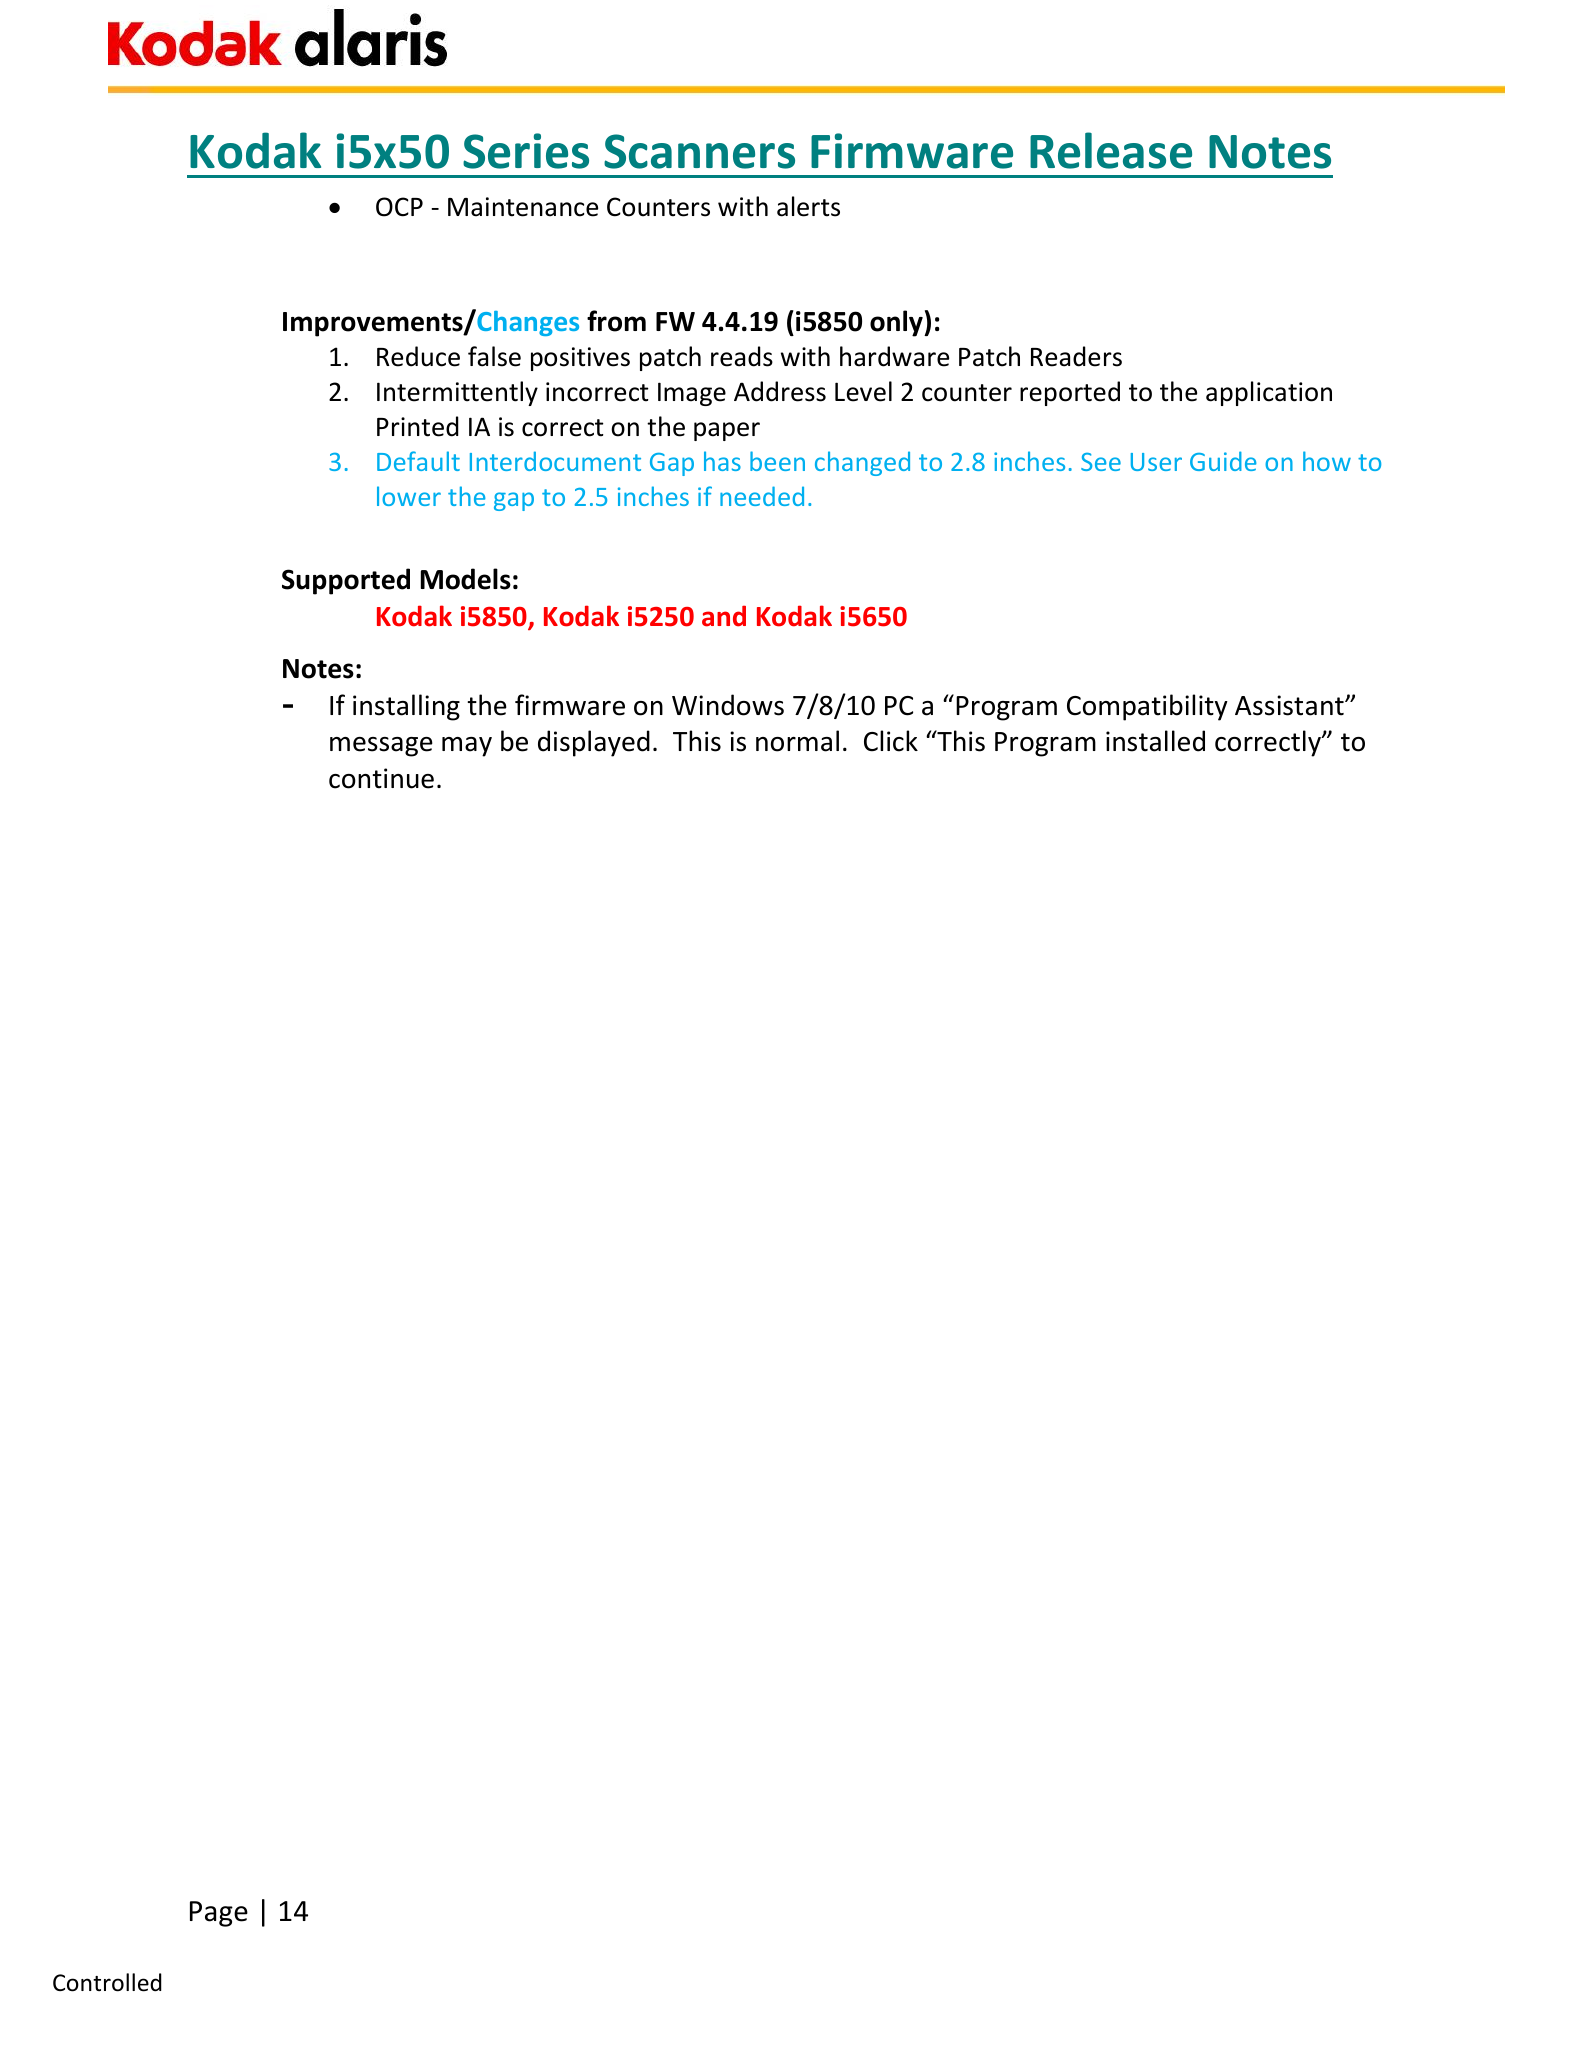 The width and height of the page is (1593, 2061). Describe the element at coordinates (399, 207) in the page. I see `OCP` at that location.
